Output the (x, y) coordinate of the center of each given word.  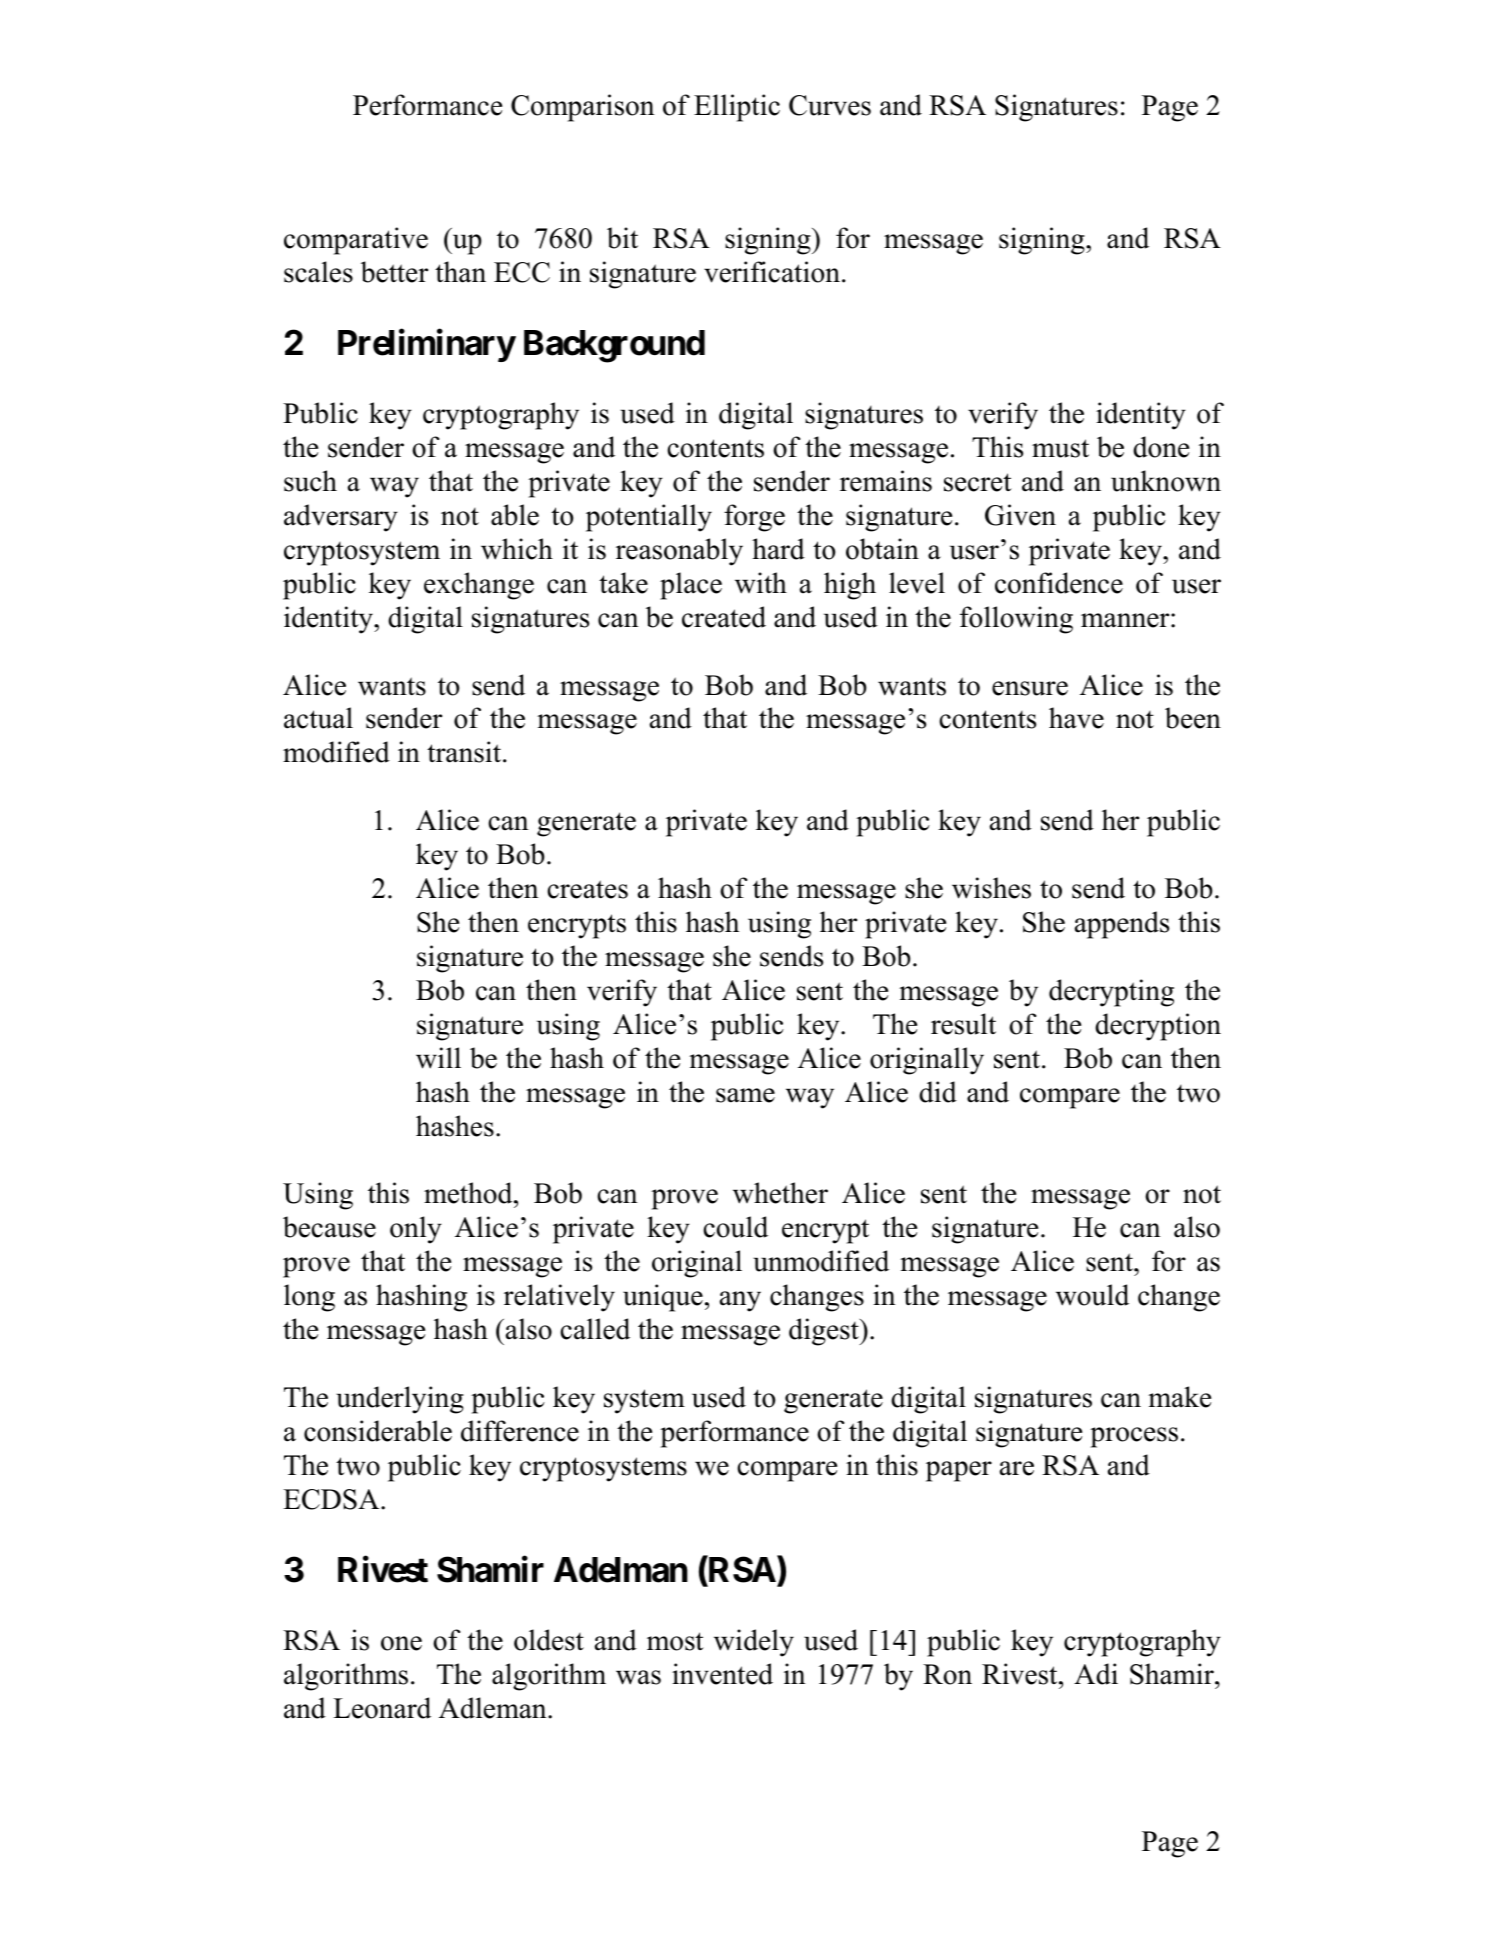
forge (754, 518)
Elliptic (737, 108)
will (438, 1058)
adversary (341, 518)
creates (587, 889)
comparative (356, 241)
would (1092, 1295)
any (740, 1301)
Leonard (382, 1708)
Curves (830, 105)
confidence (1059, 583)
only (416, 1230)
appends (1122, 925)
